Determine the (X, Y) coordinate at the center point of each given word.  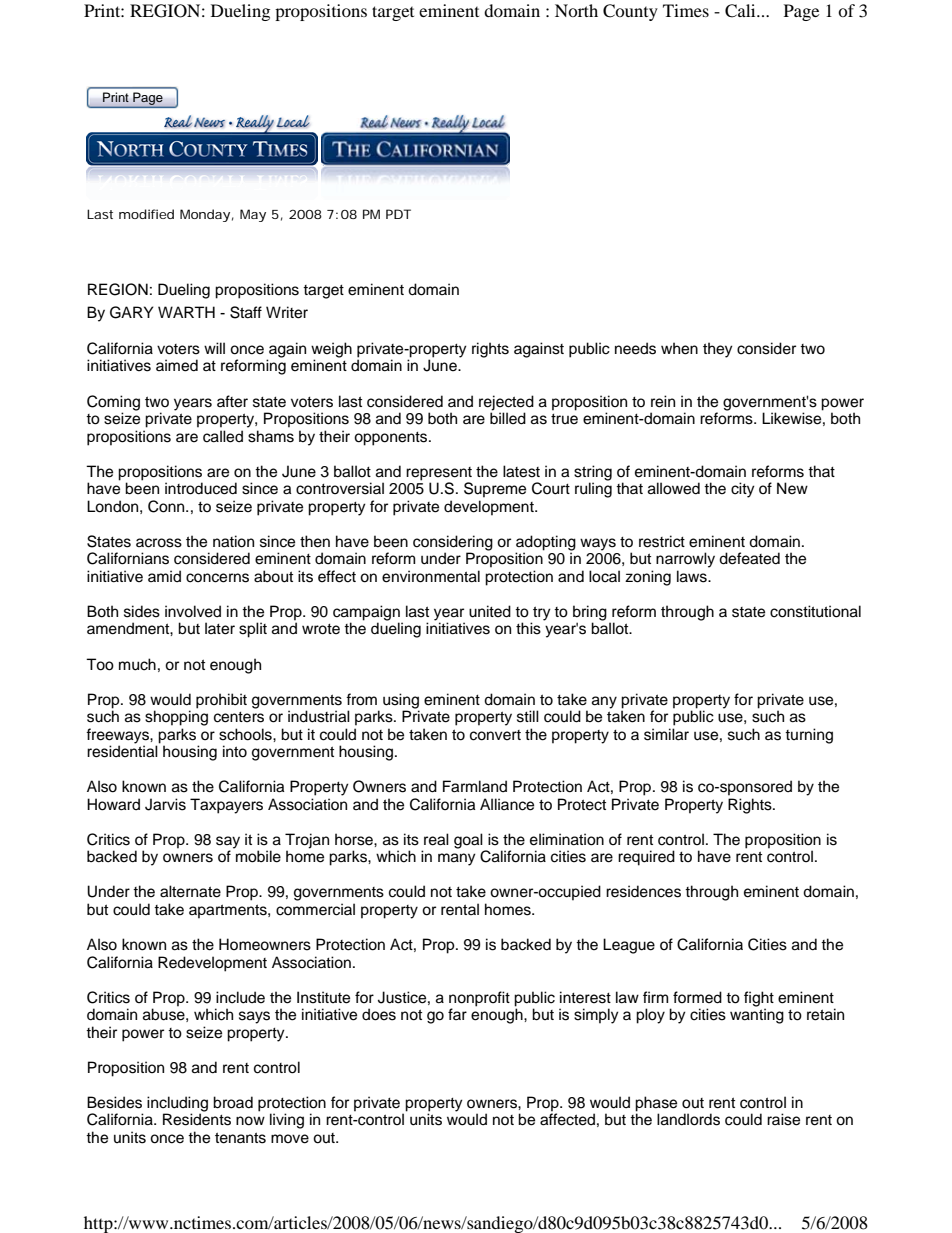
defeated (749, 558)
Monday (205, 215)
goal (469, 842)
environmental (431, 576)
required (646, 858)
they (718, 350)
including (177, 1105)
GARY (132, 312)
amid (164, 576)
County (630, 12)
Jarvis (165, 804)
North (576, 10)
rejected (506, 403)
